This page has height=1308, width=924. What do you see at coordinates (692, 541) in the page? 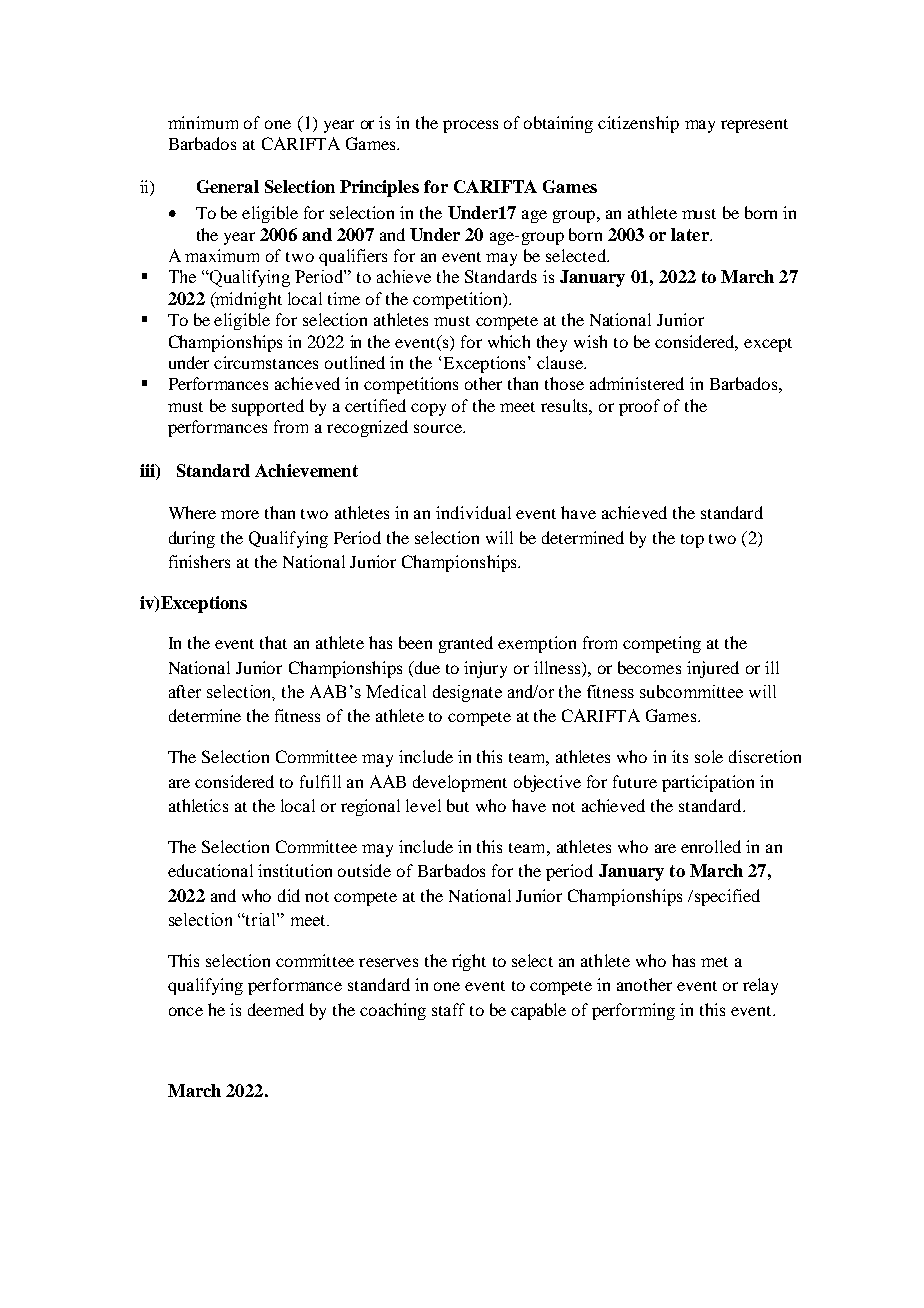
I see `top` at bounding box center [692, 541].
